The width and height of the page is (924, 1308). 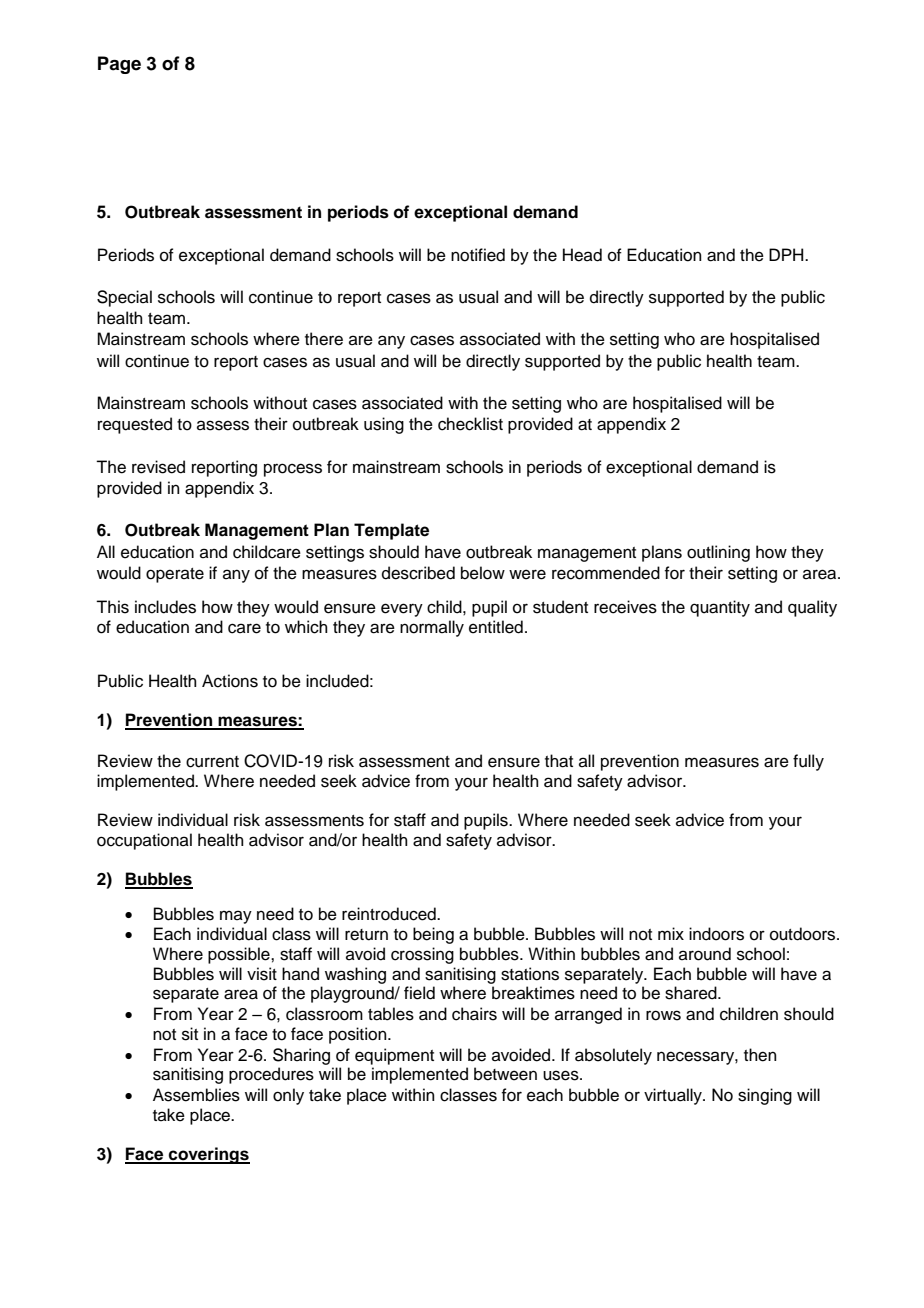 I want to click on indoors, so click(x=716, y=934).
